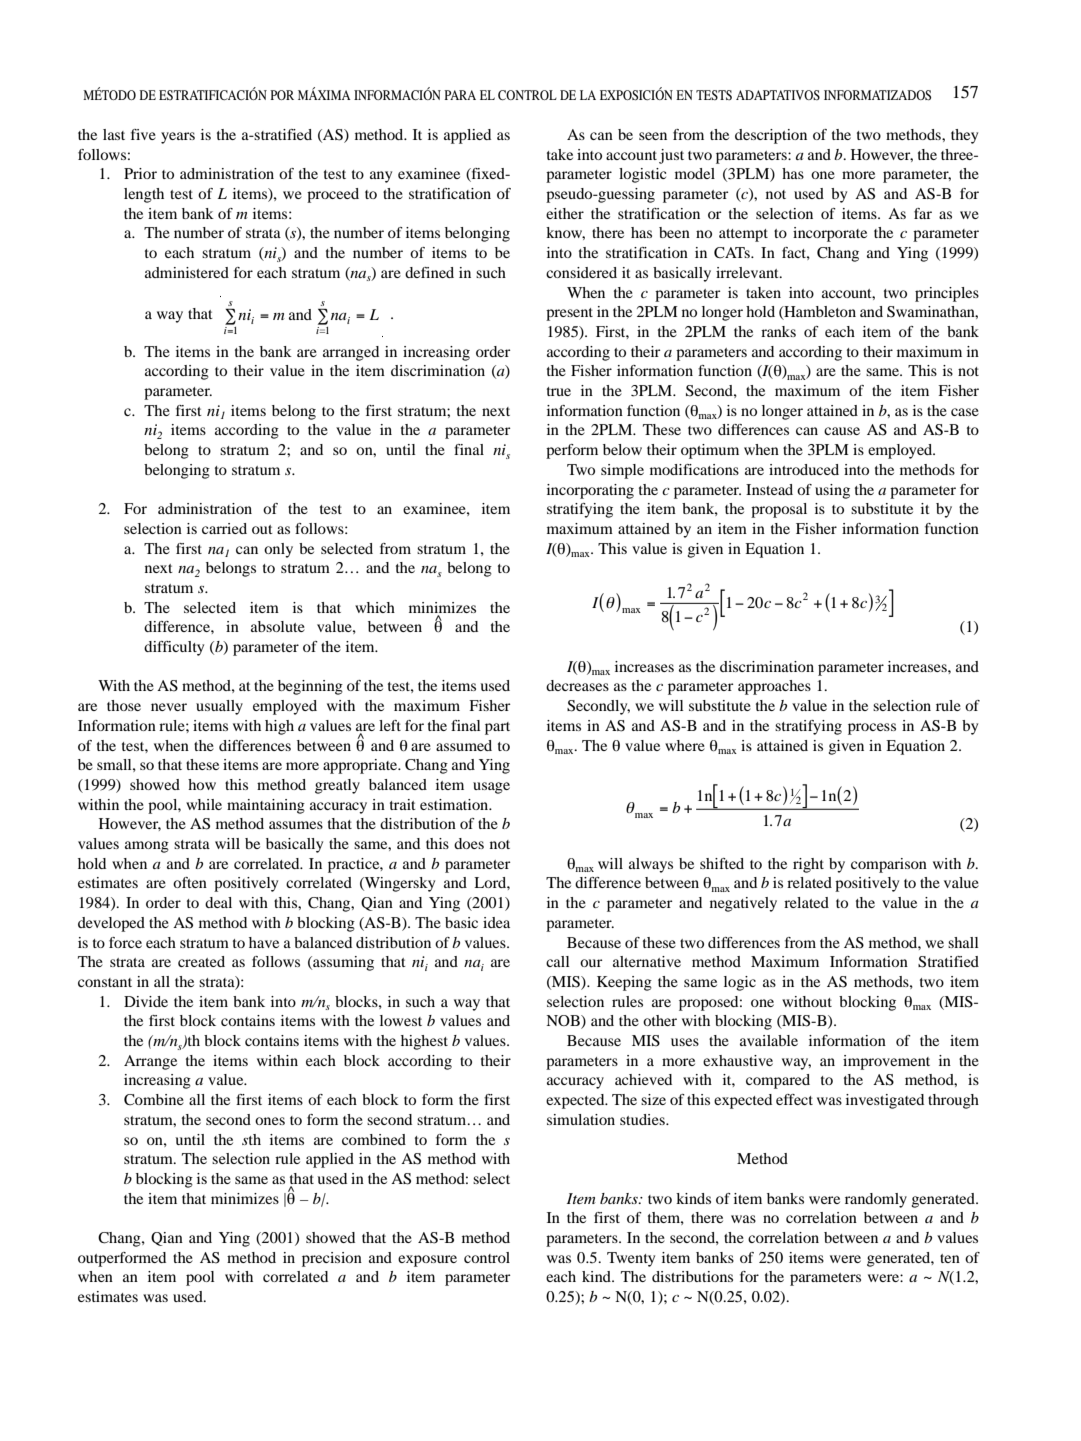  Describe the element at coordinates (872, 729) in the image. I see `process` at that location.
